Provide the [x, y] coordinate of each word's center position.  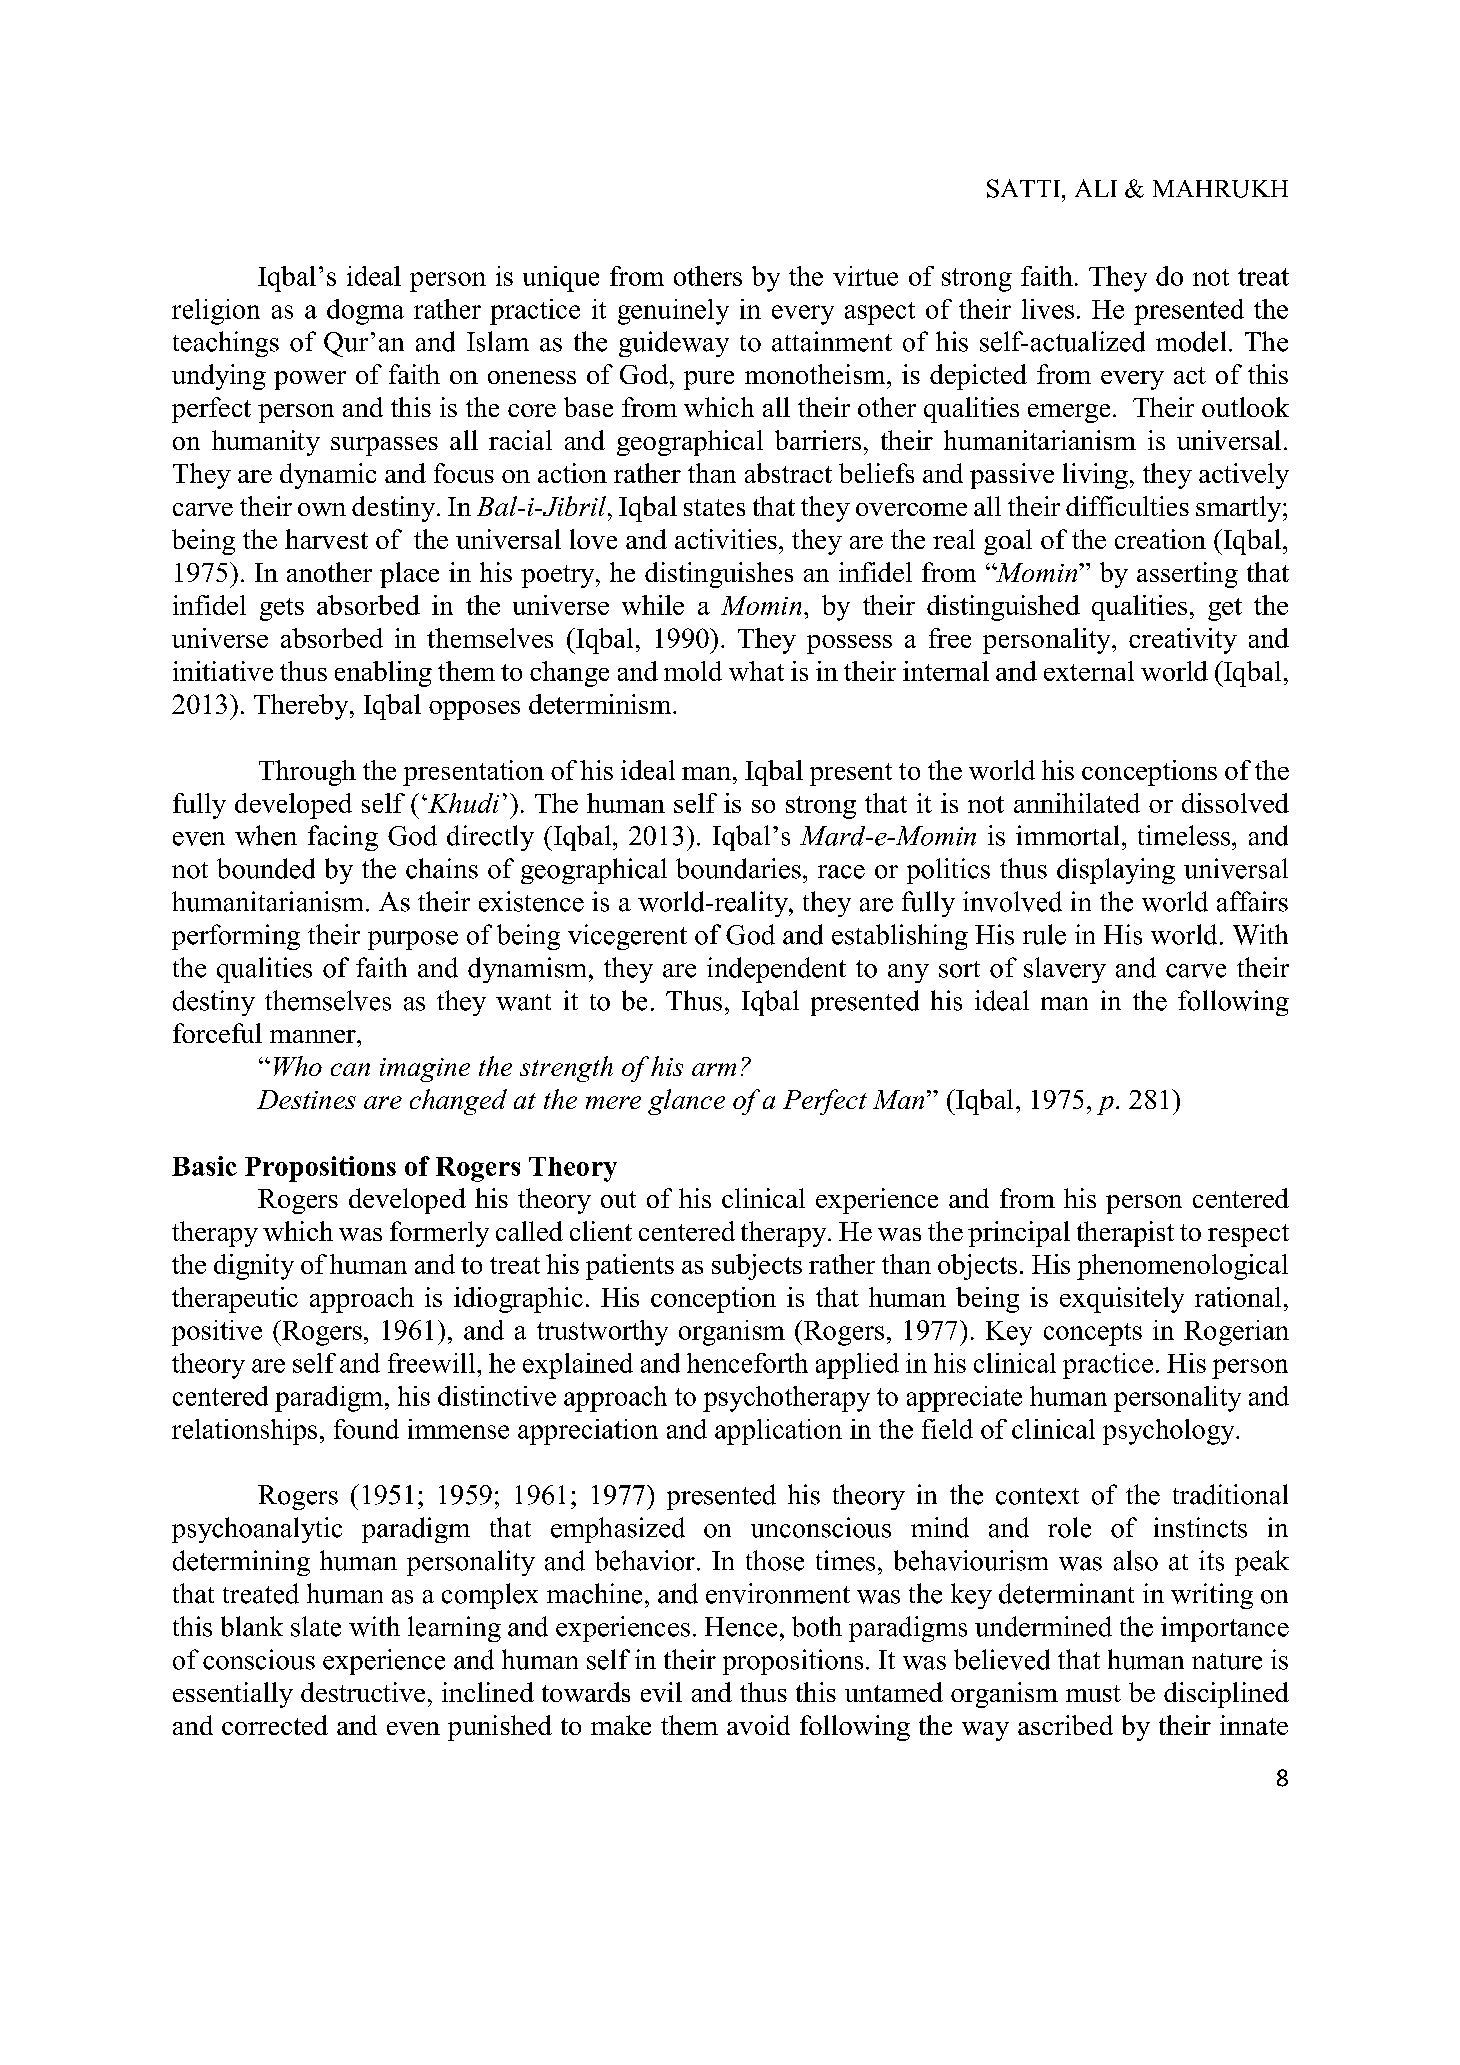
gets [282, 609]
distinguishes [719, 575]
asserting [1187, 575]
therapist [1125, 1234]
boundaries [738, 868]
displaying [1116, 871]
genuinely [673, 312]
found [366, 1429]
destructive [363, 1692]
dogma [365, 312]
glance [686, 1102]
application [778, 1432]
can [350, 1069]
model [1191, 341]
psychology [1170, 1432]
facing [343, 838]
